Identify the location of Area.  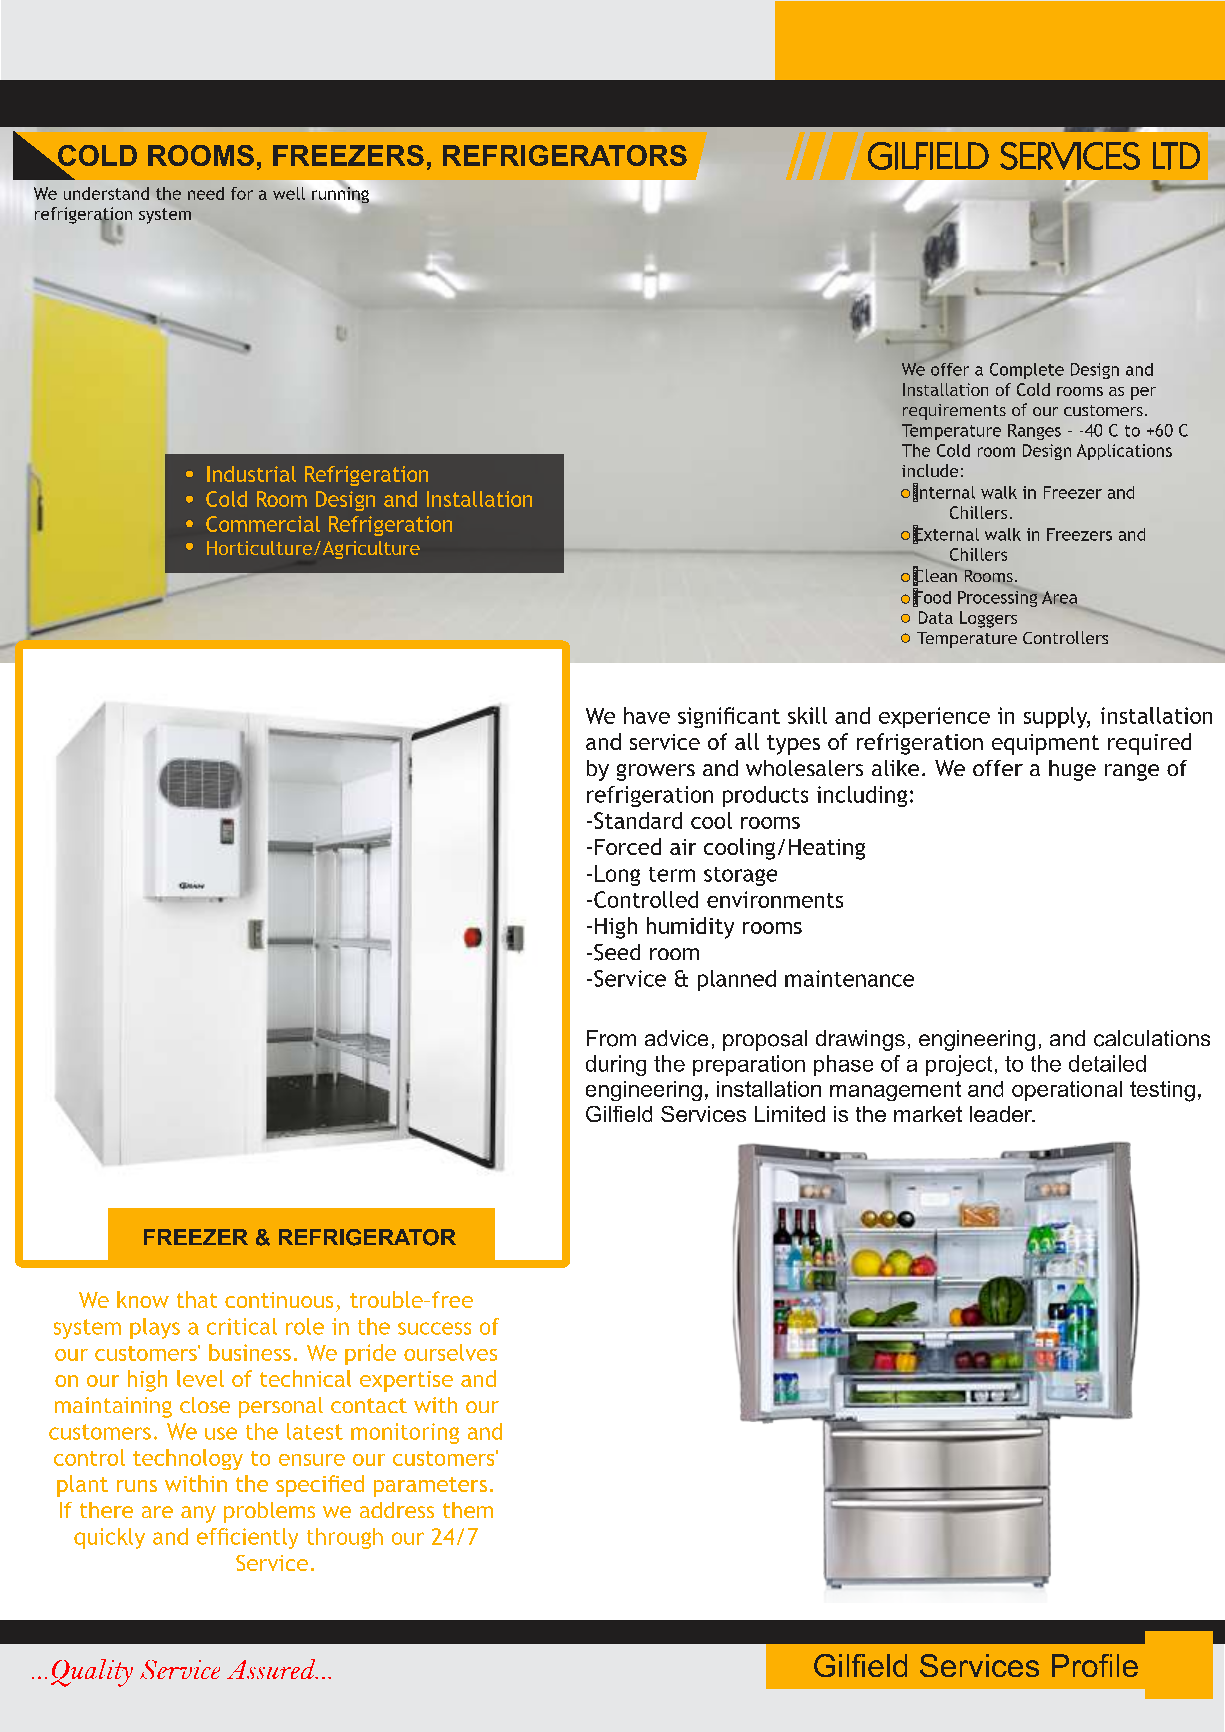
(1059, 597).
